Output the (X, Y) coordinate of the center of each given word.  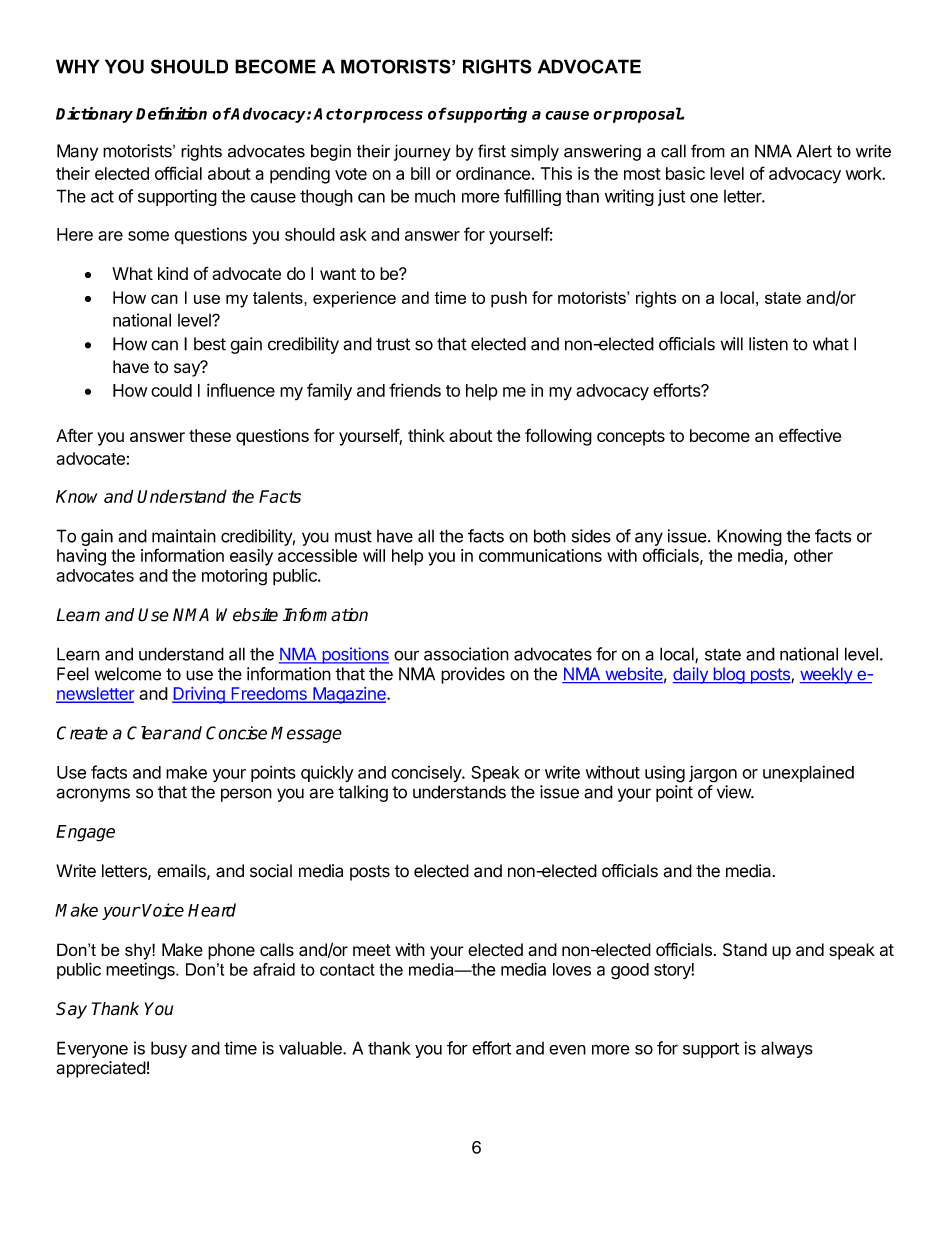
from (708, 151)
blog (728, 675)
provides (473, 675)
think (426, 435)
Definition (171, 113)
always (787, 1049)
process (393, 117)
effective (810, 435)
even (567, 1050)
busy (169, 1049)
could (171, 390)
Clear (149, 733)
